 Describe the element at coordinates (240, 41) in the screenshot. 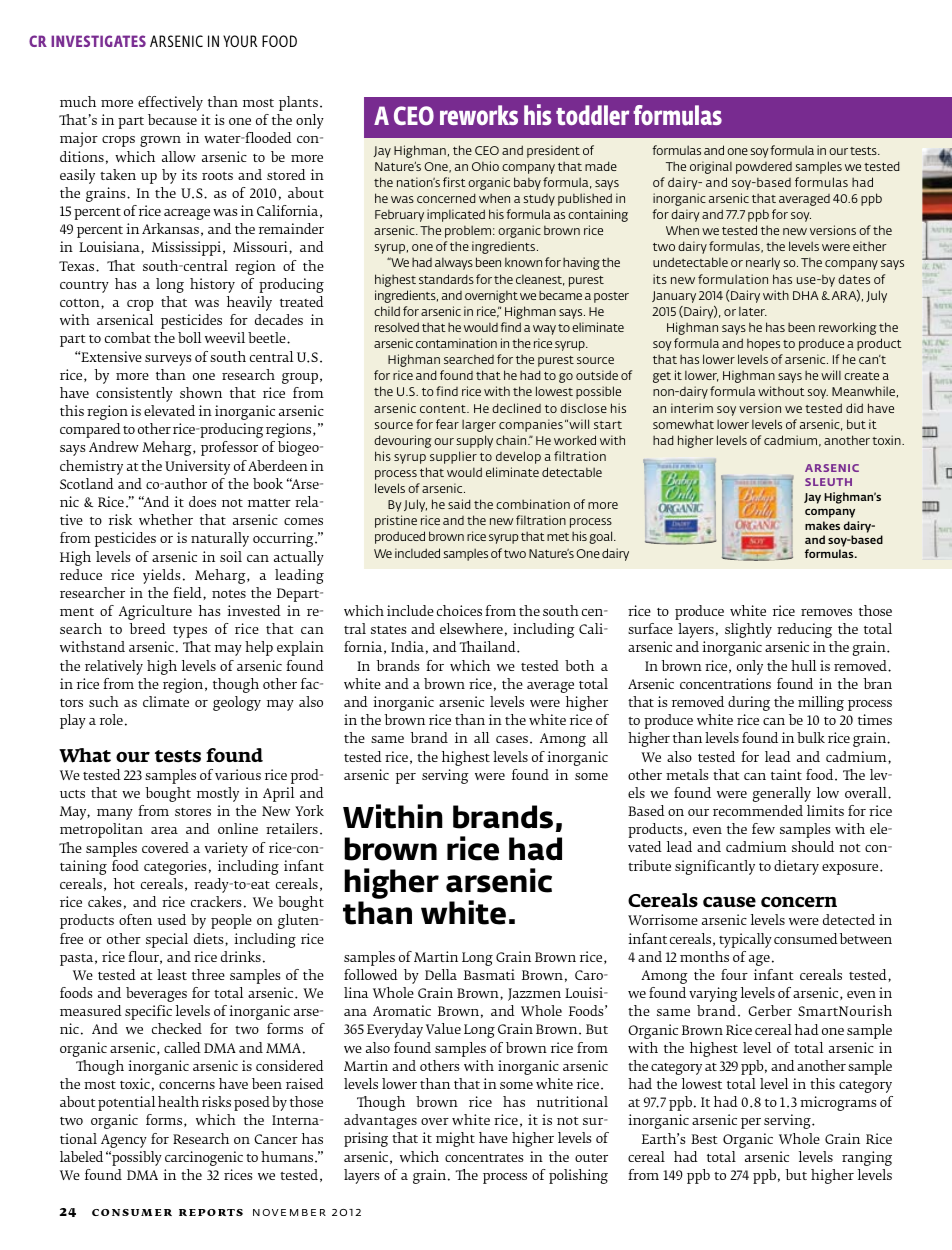

I see `YOUR` at that location.
